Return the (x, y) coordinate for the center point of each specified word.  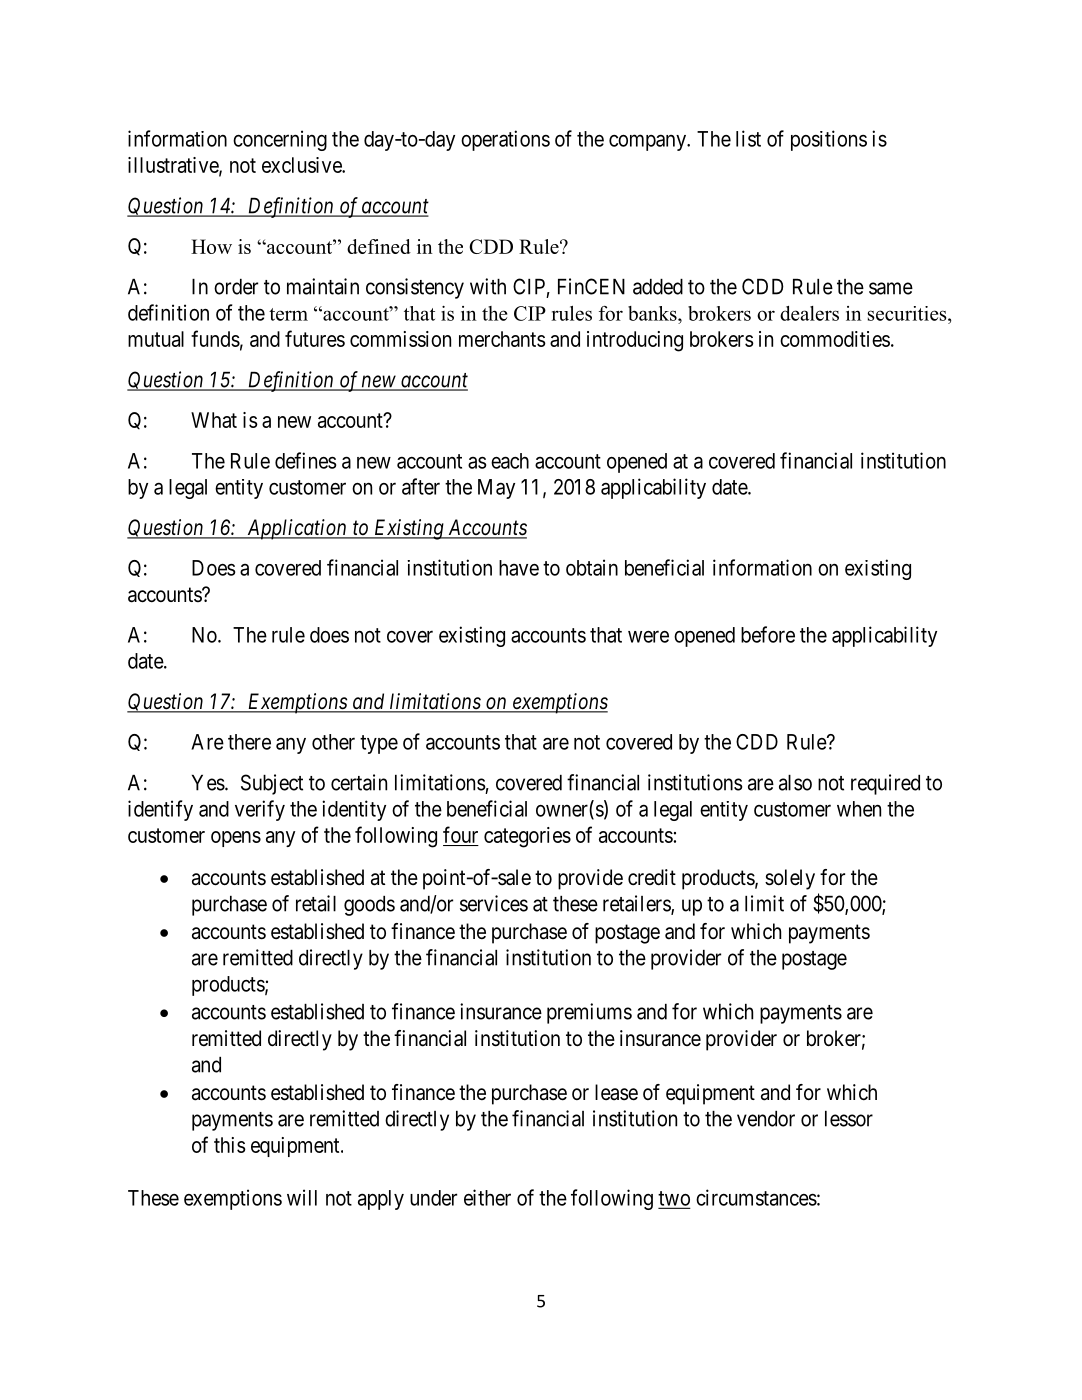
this (230, 1145)
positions (829, 140)
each (510, 461)
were (648, 636)
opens (236, 839)
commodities (835, 339)
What (214, 420)
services (494, 903)
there (249, 742)
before (768, 634)
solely (790, 879)
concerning (280, 140)
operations (505, 140)
